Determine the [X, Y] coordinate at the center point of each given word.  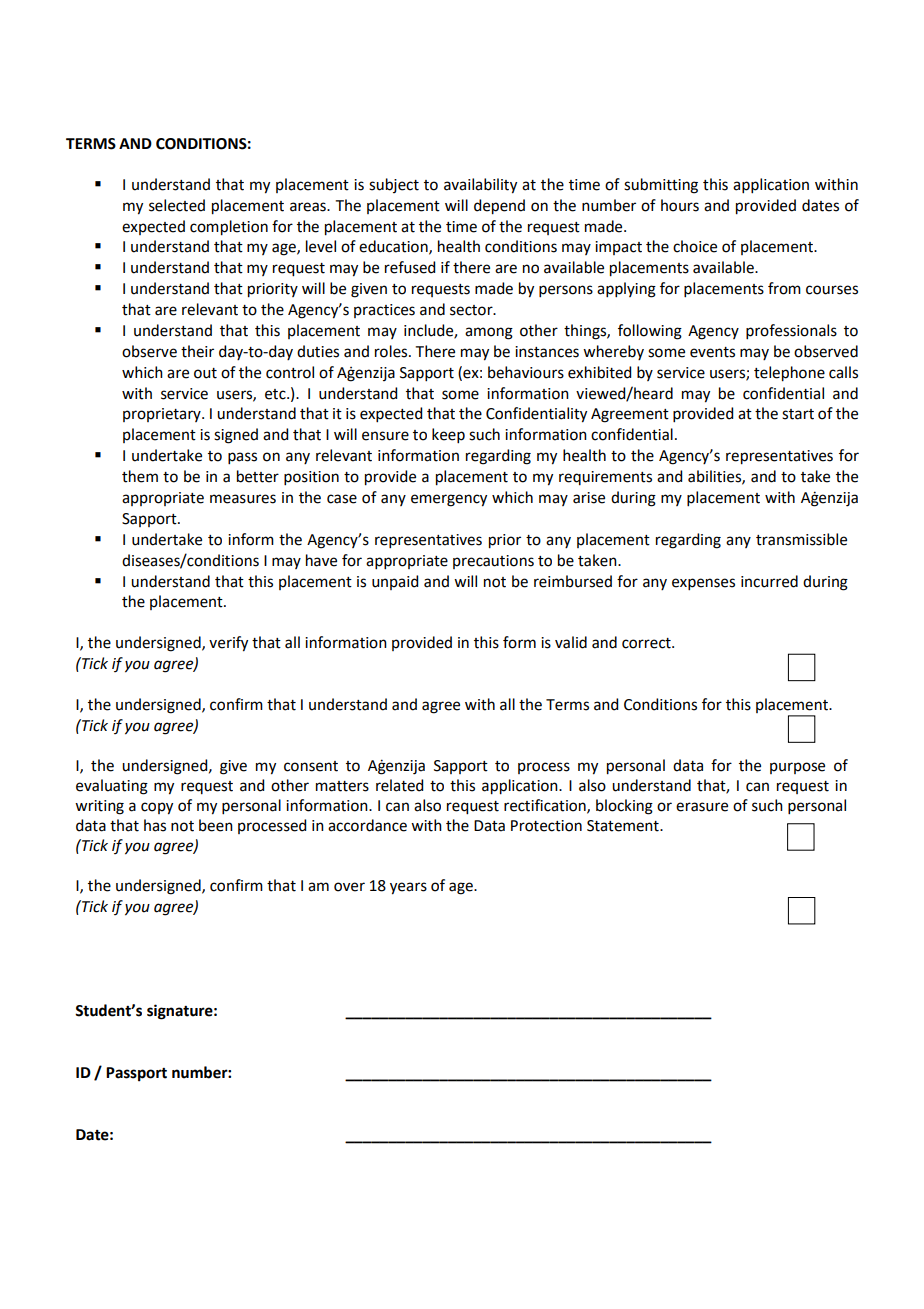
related [399, 785]
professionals [791, 331]
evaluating [112, 787]
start [798, 414]
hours [680, 205]
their [197, 351]
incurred [769, 581]
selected [177, 205]
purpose [797, 768]
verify [228, 644]
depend [499, 207]
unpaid [395, 582]
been [216, 825]
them [140, 476]
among [489, 333]
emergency [449, 500]
